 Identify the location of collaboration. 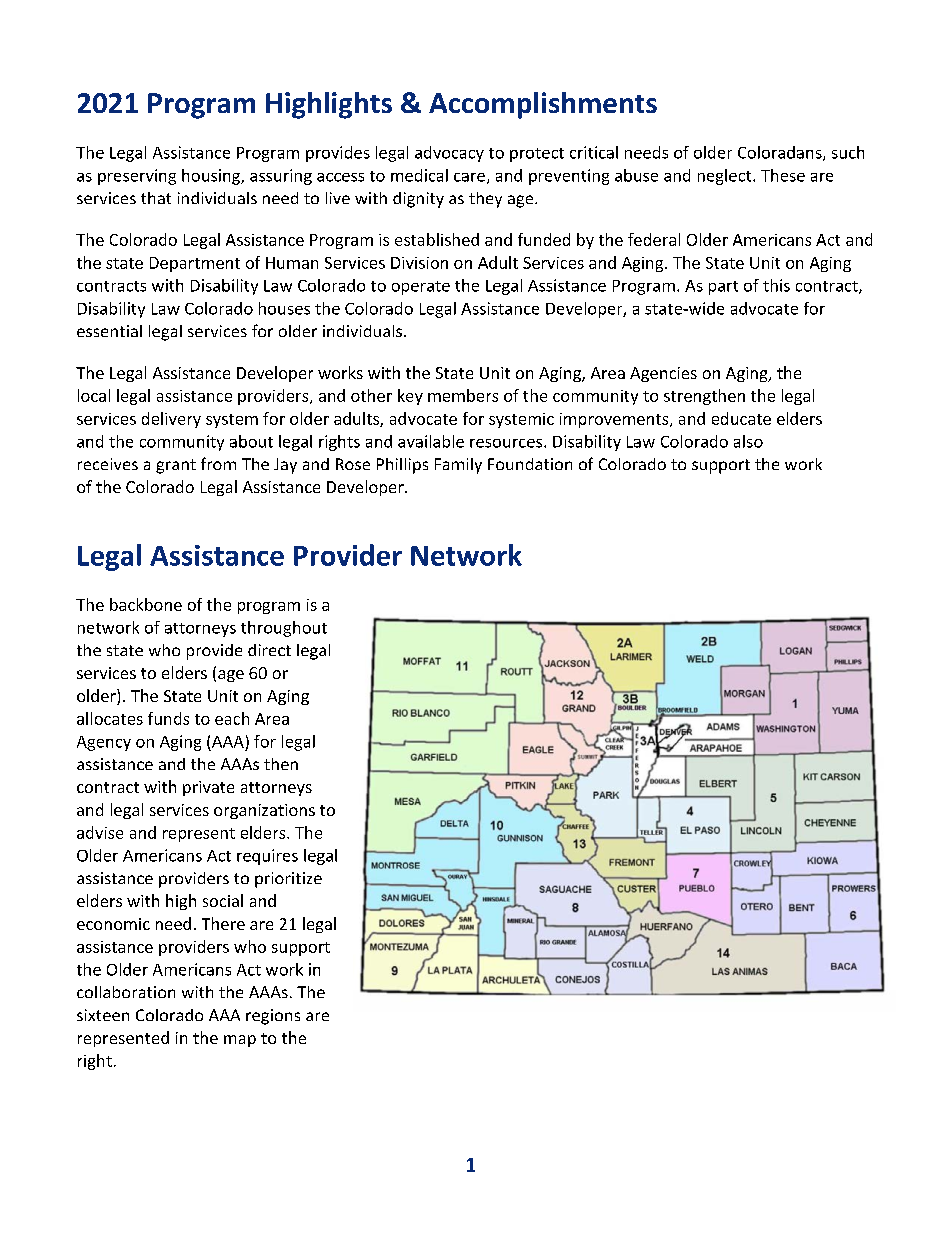
(126, 992).
